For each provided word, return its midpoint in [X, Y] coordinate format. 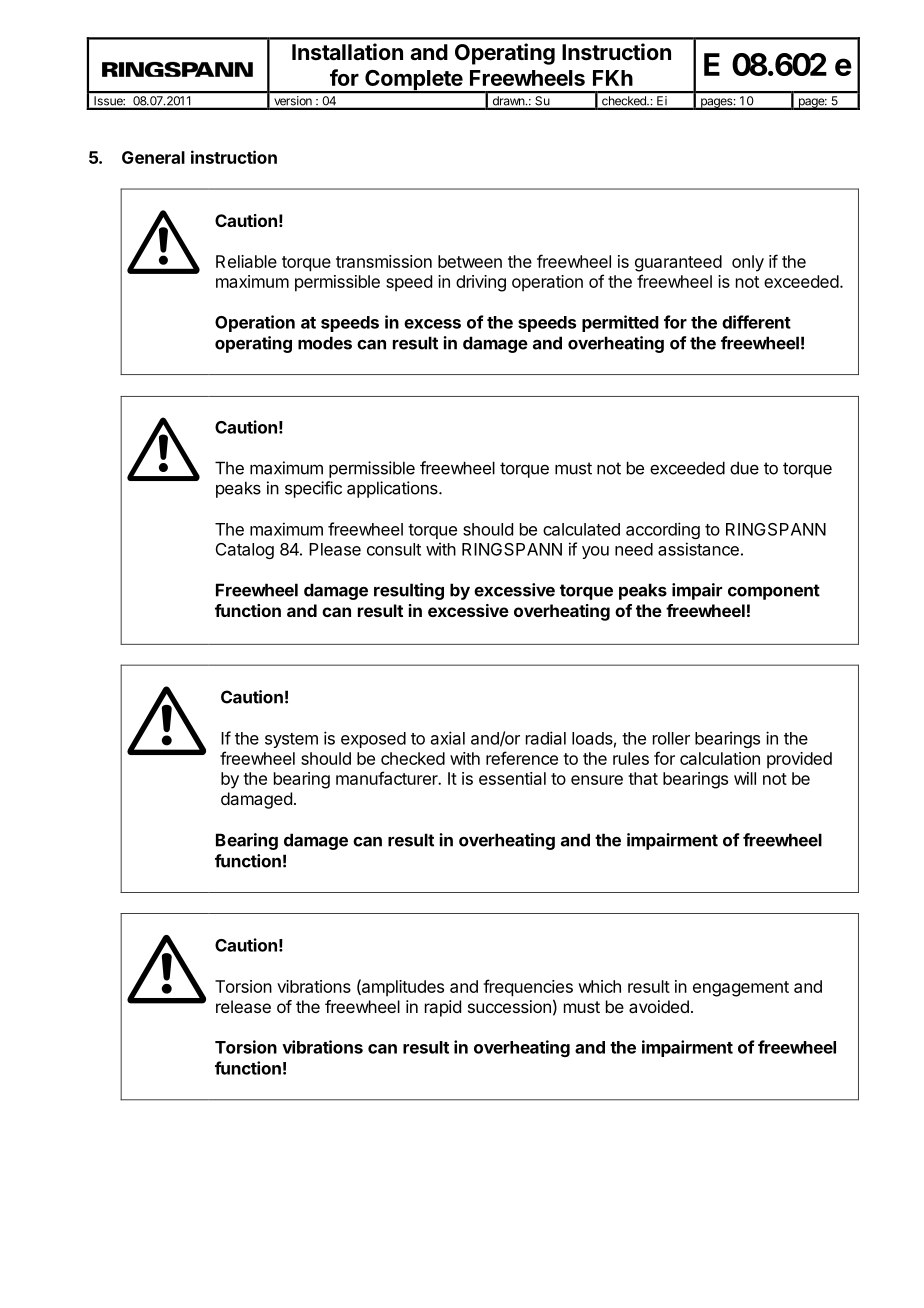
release [243, 1006]
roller [671, 738]
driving [481, 283]
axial [448, 738]
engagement [741, 989]
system [291, 740]
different [756, 322]
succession [509, 1006]
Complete [413, 81]
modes [325, 343]
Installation [347, 52]
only [748, 263]
